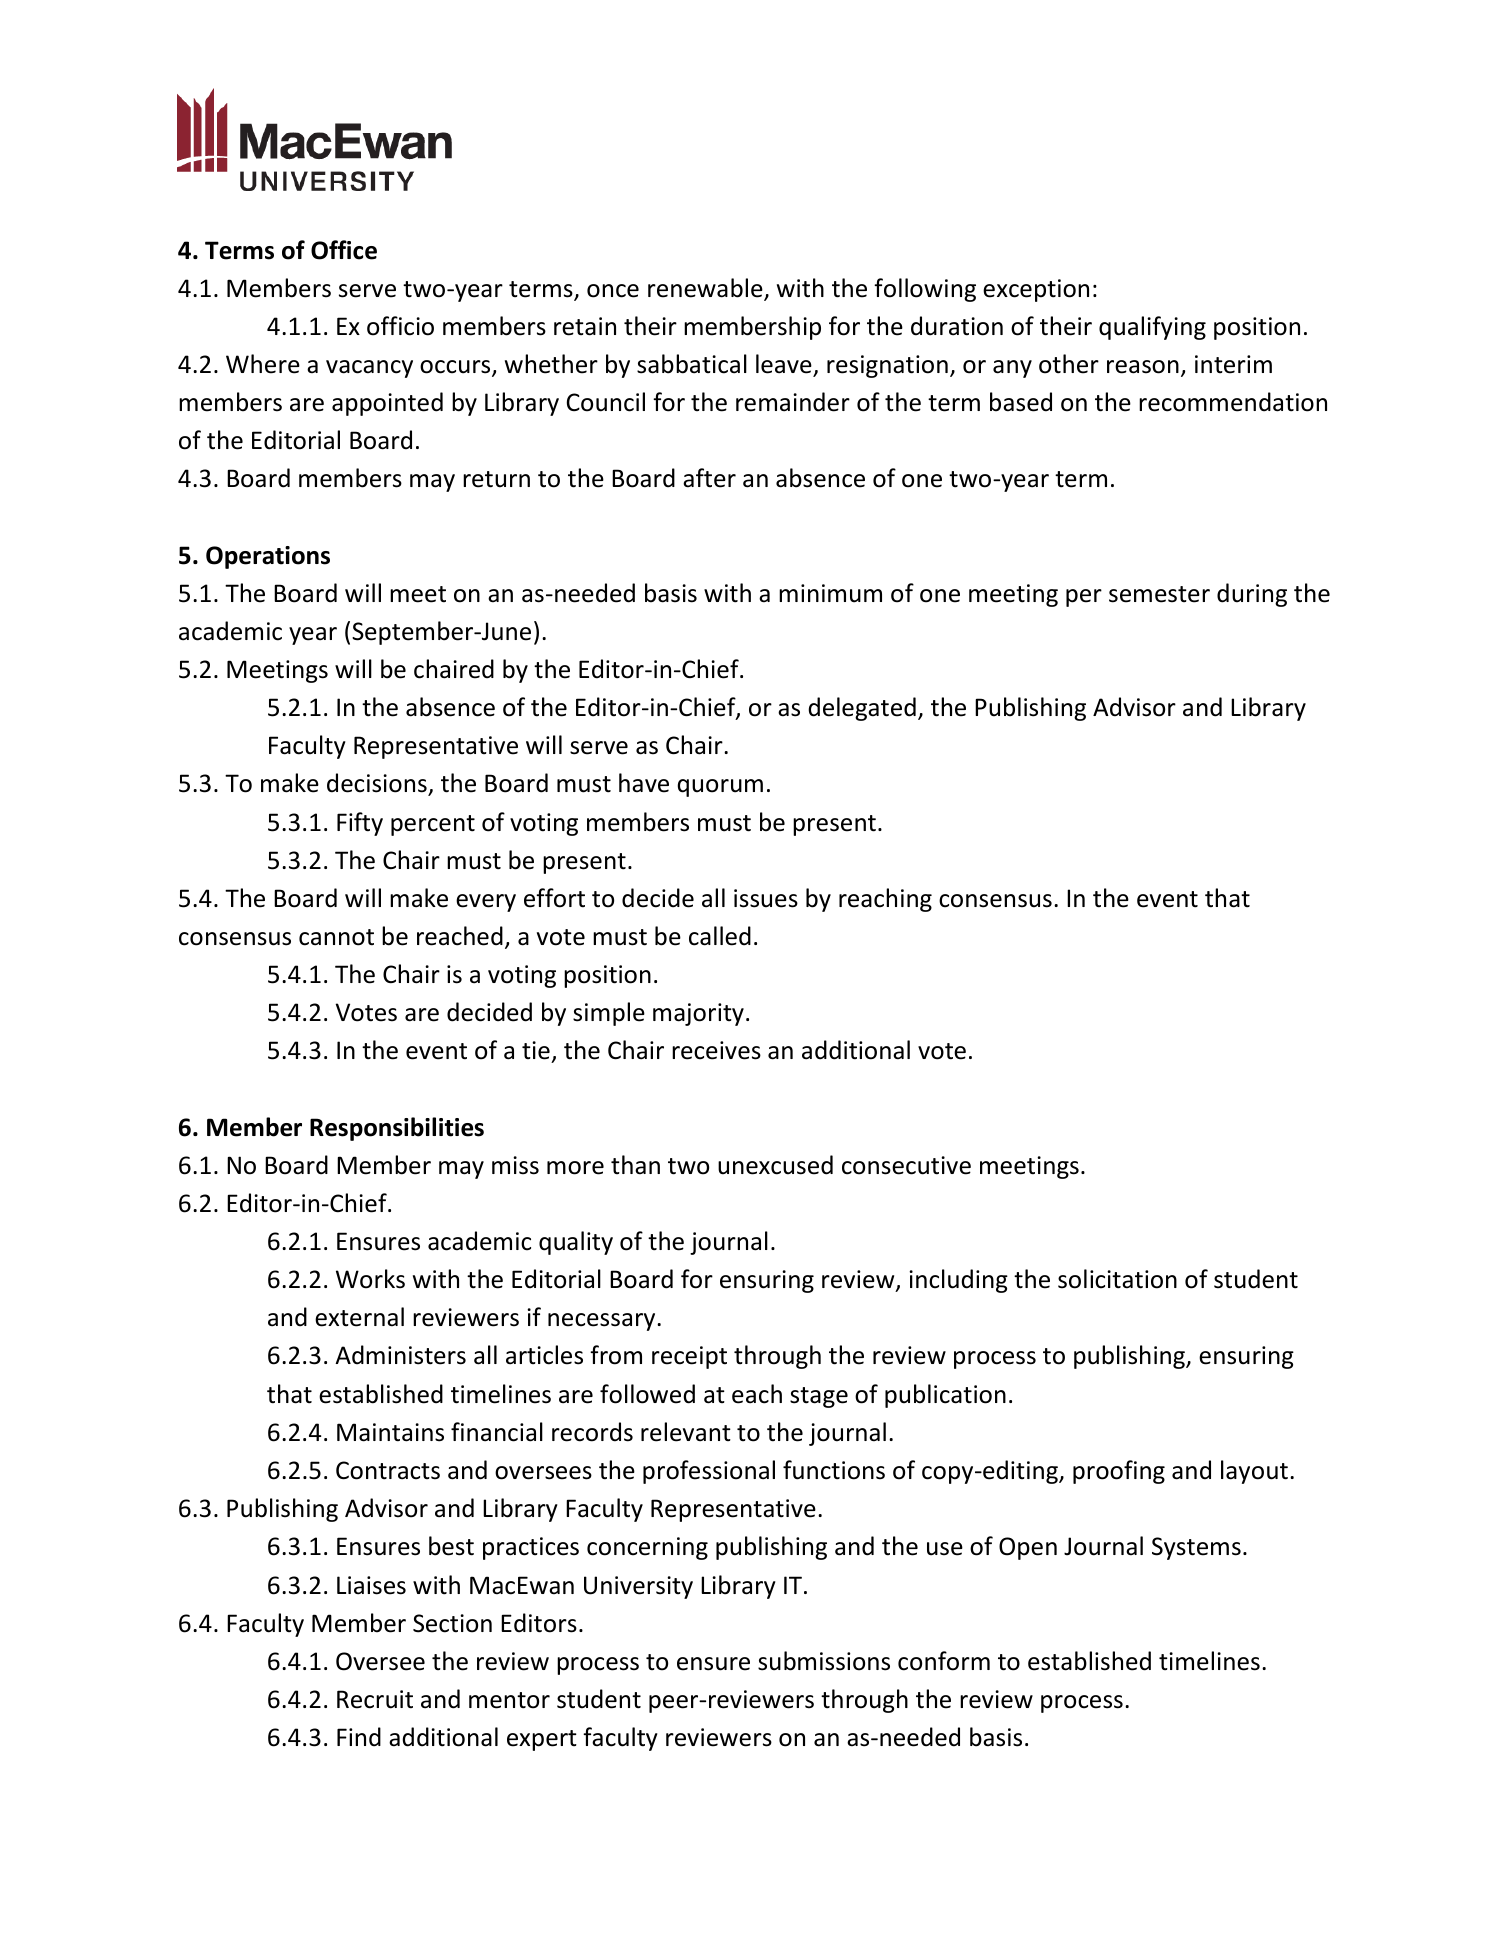  Describe the element at coordinates (706, 289) in the image. I see `renewable` at that location.
